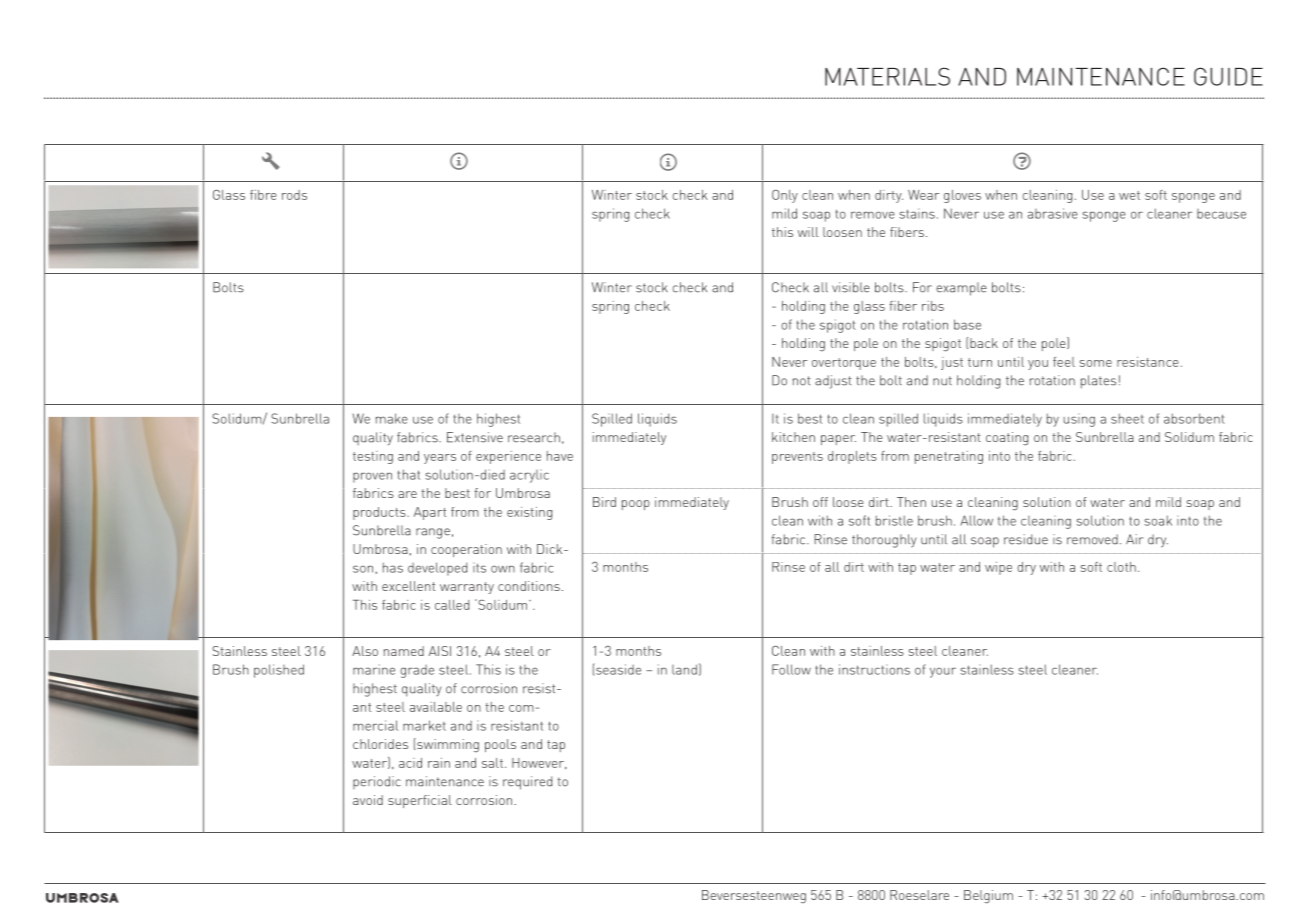 Image resolution: width=1308 pixels, height=924 pixels. I want to click on Follow, so click(791, 669).
